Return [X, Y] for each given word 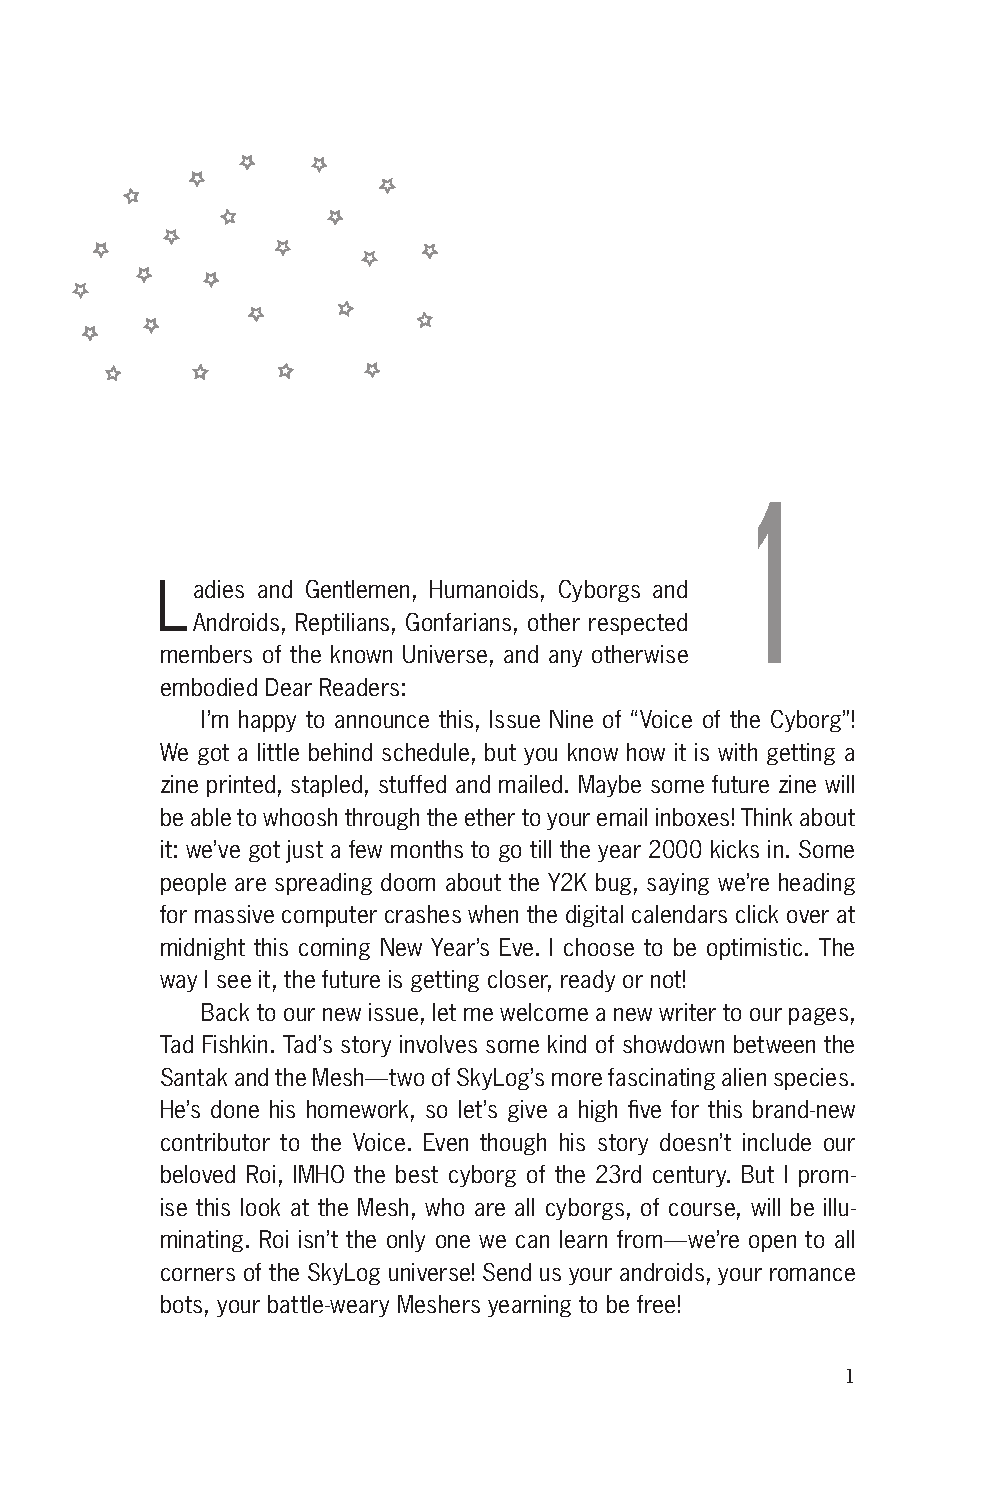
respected [638, 624]
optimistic [754, 949]
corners [198, 1274]
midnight [203, 949]
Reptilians [342, 624]
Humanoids [484, 589]
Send [507, 1272]
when [493, 914]
